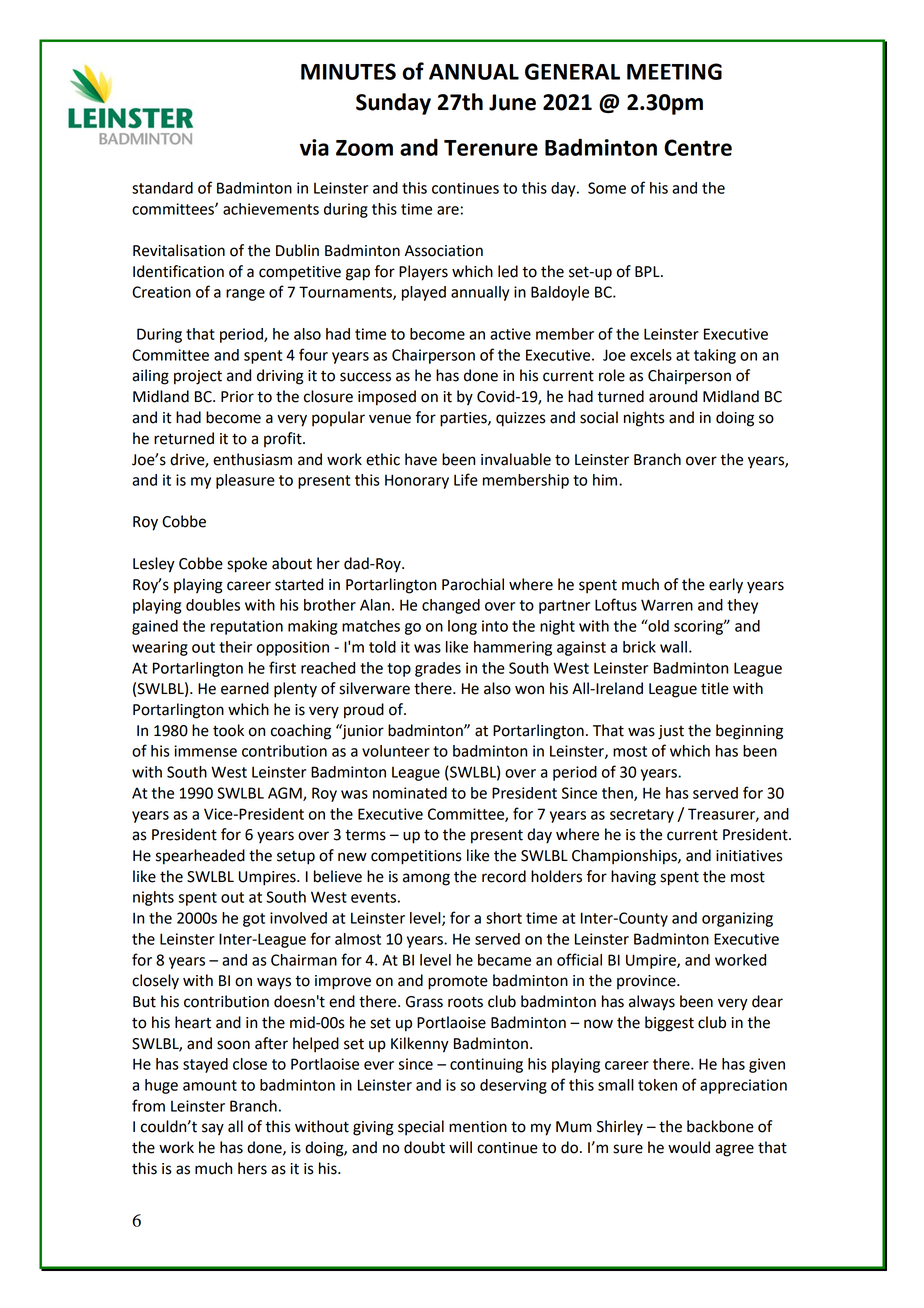  I want to click on will, so click(460, 1147).
